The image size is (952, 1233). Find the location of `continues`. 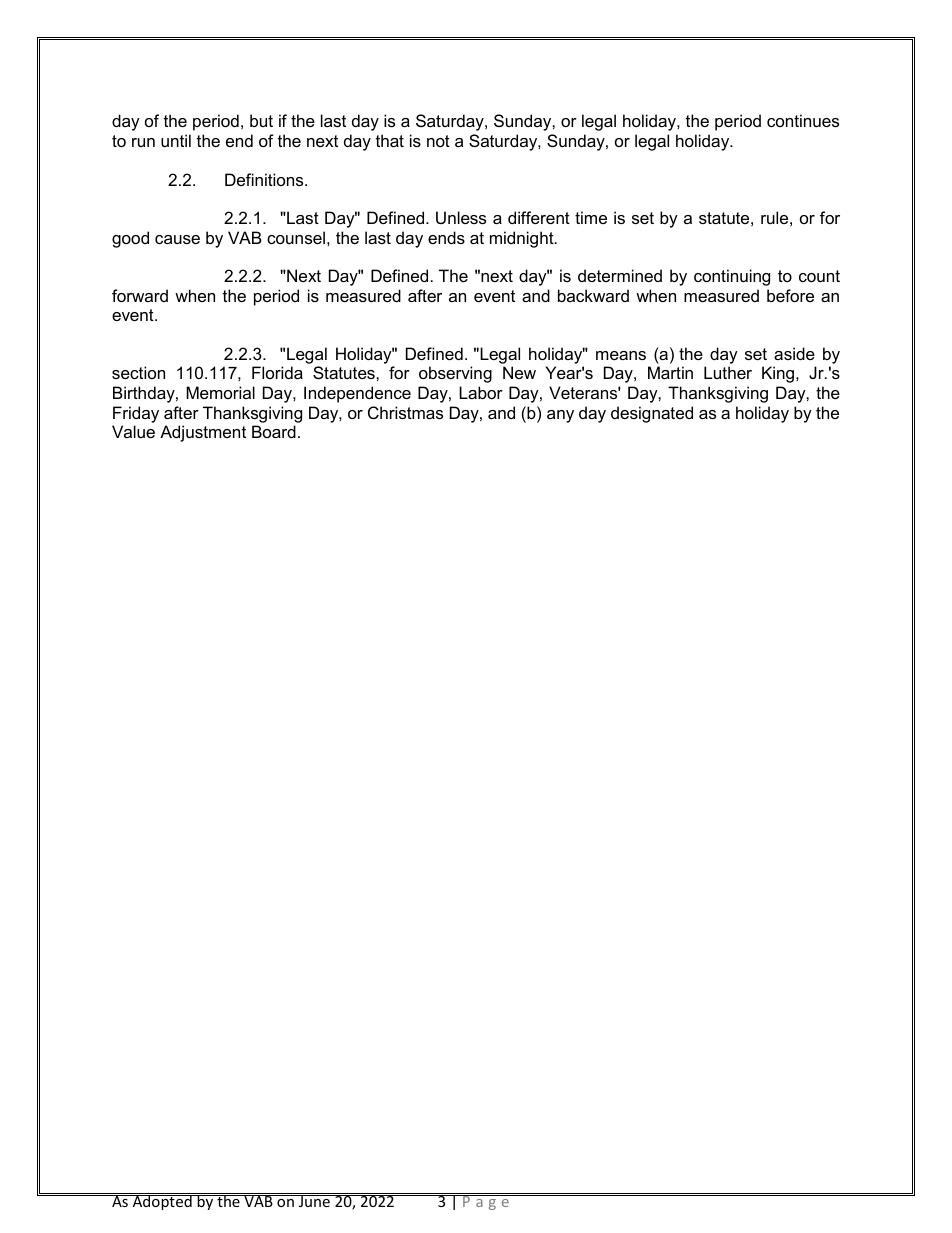

continues is located at coordinates (803, 120).
